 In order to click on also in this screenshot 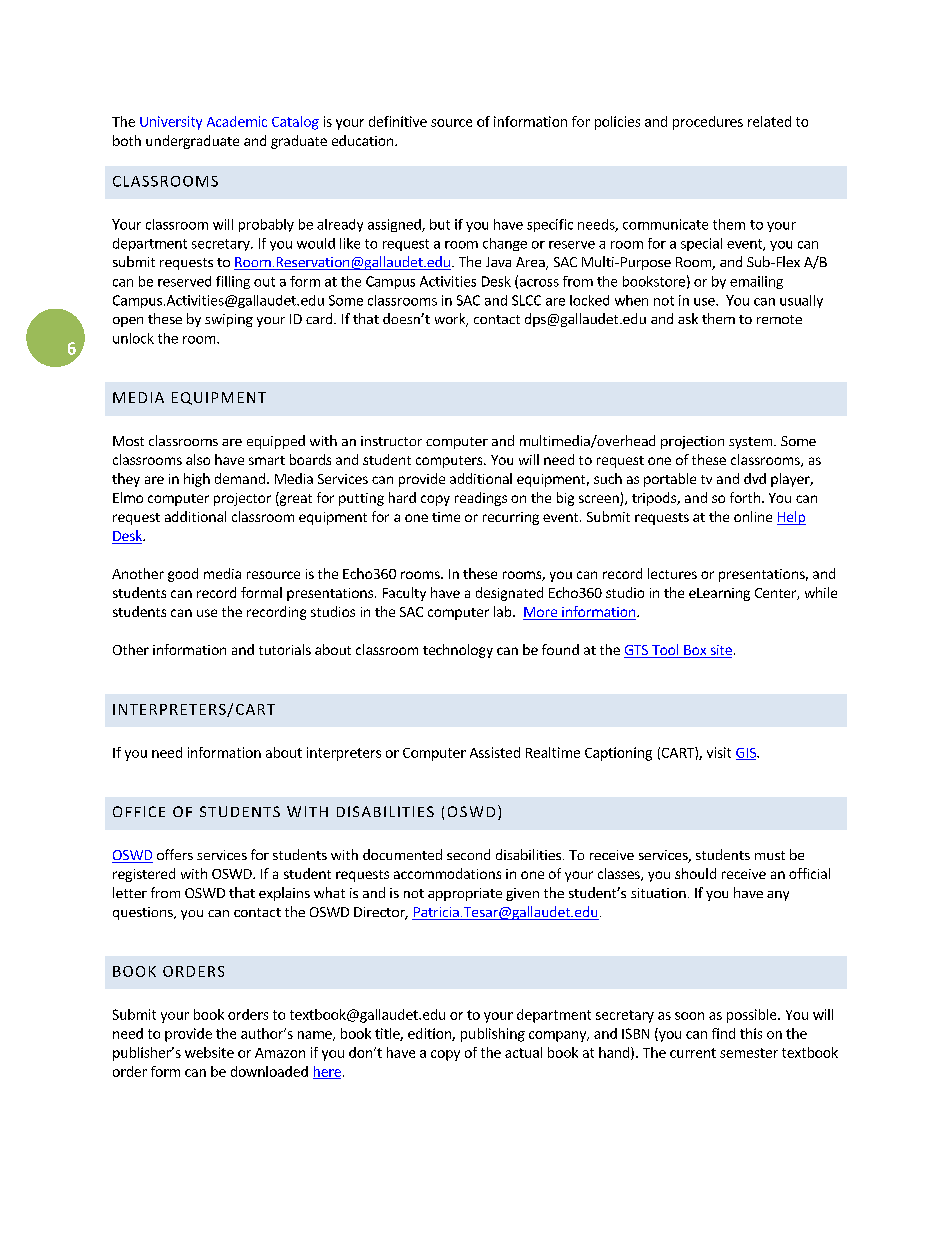, I will do `click(198, 459)`.
